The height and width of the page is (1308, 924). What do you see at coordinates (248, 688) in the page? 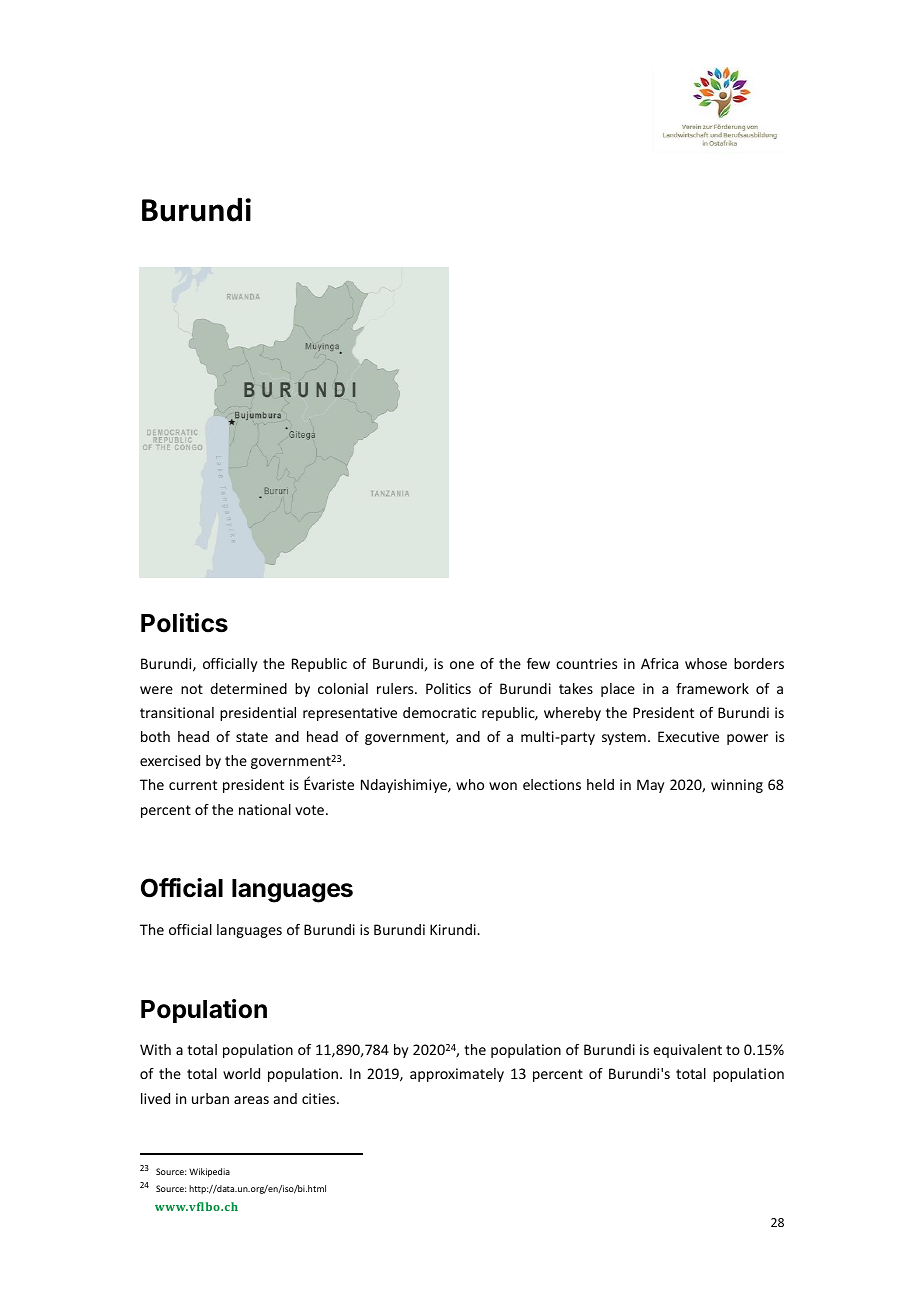
I see `determined` at bounding box center [248, 688].
